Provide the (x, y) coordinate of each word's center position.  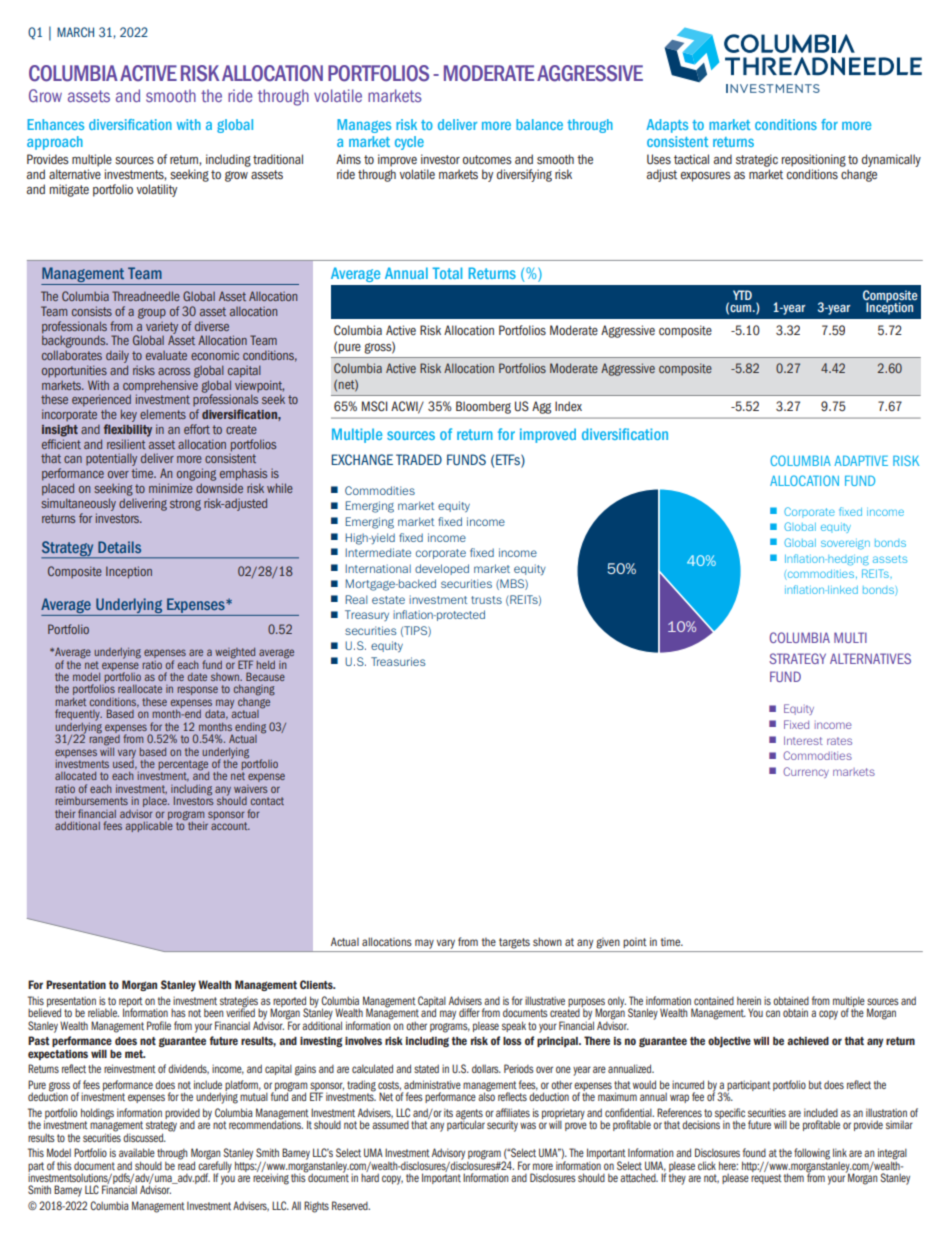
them (794, 1177)
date (197, 677)
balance (539, 124)
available (137, 1152)
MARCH (75, 32)
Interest (803, 740)
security (502, 1126)
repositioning (814, 162)
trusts (486, 600)
